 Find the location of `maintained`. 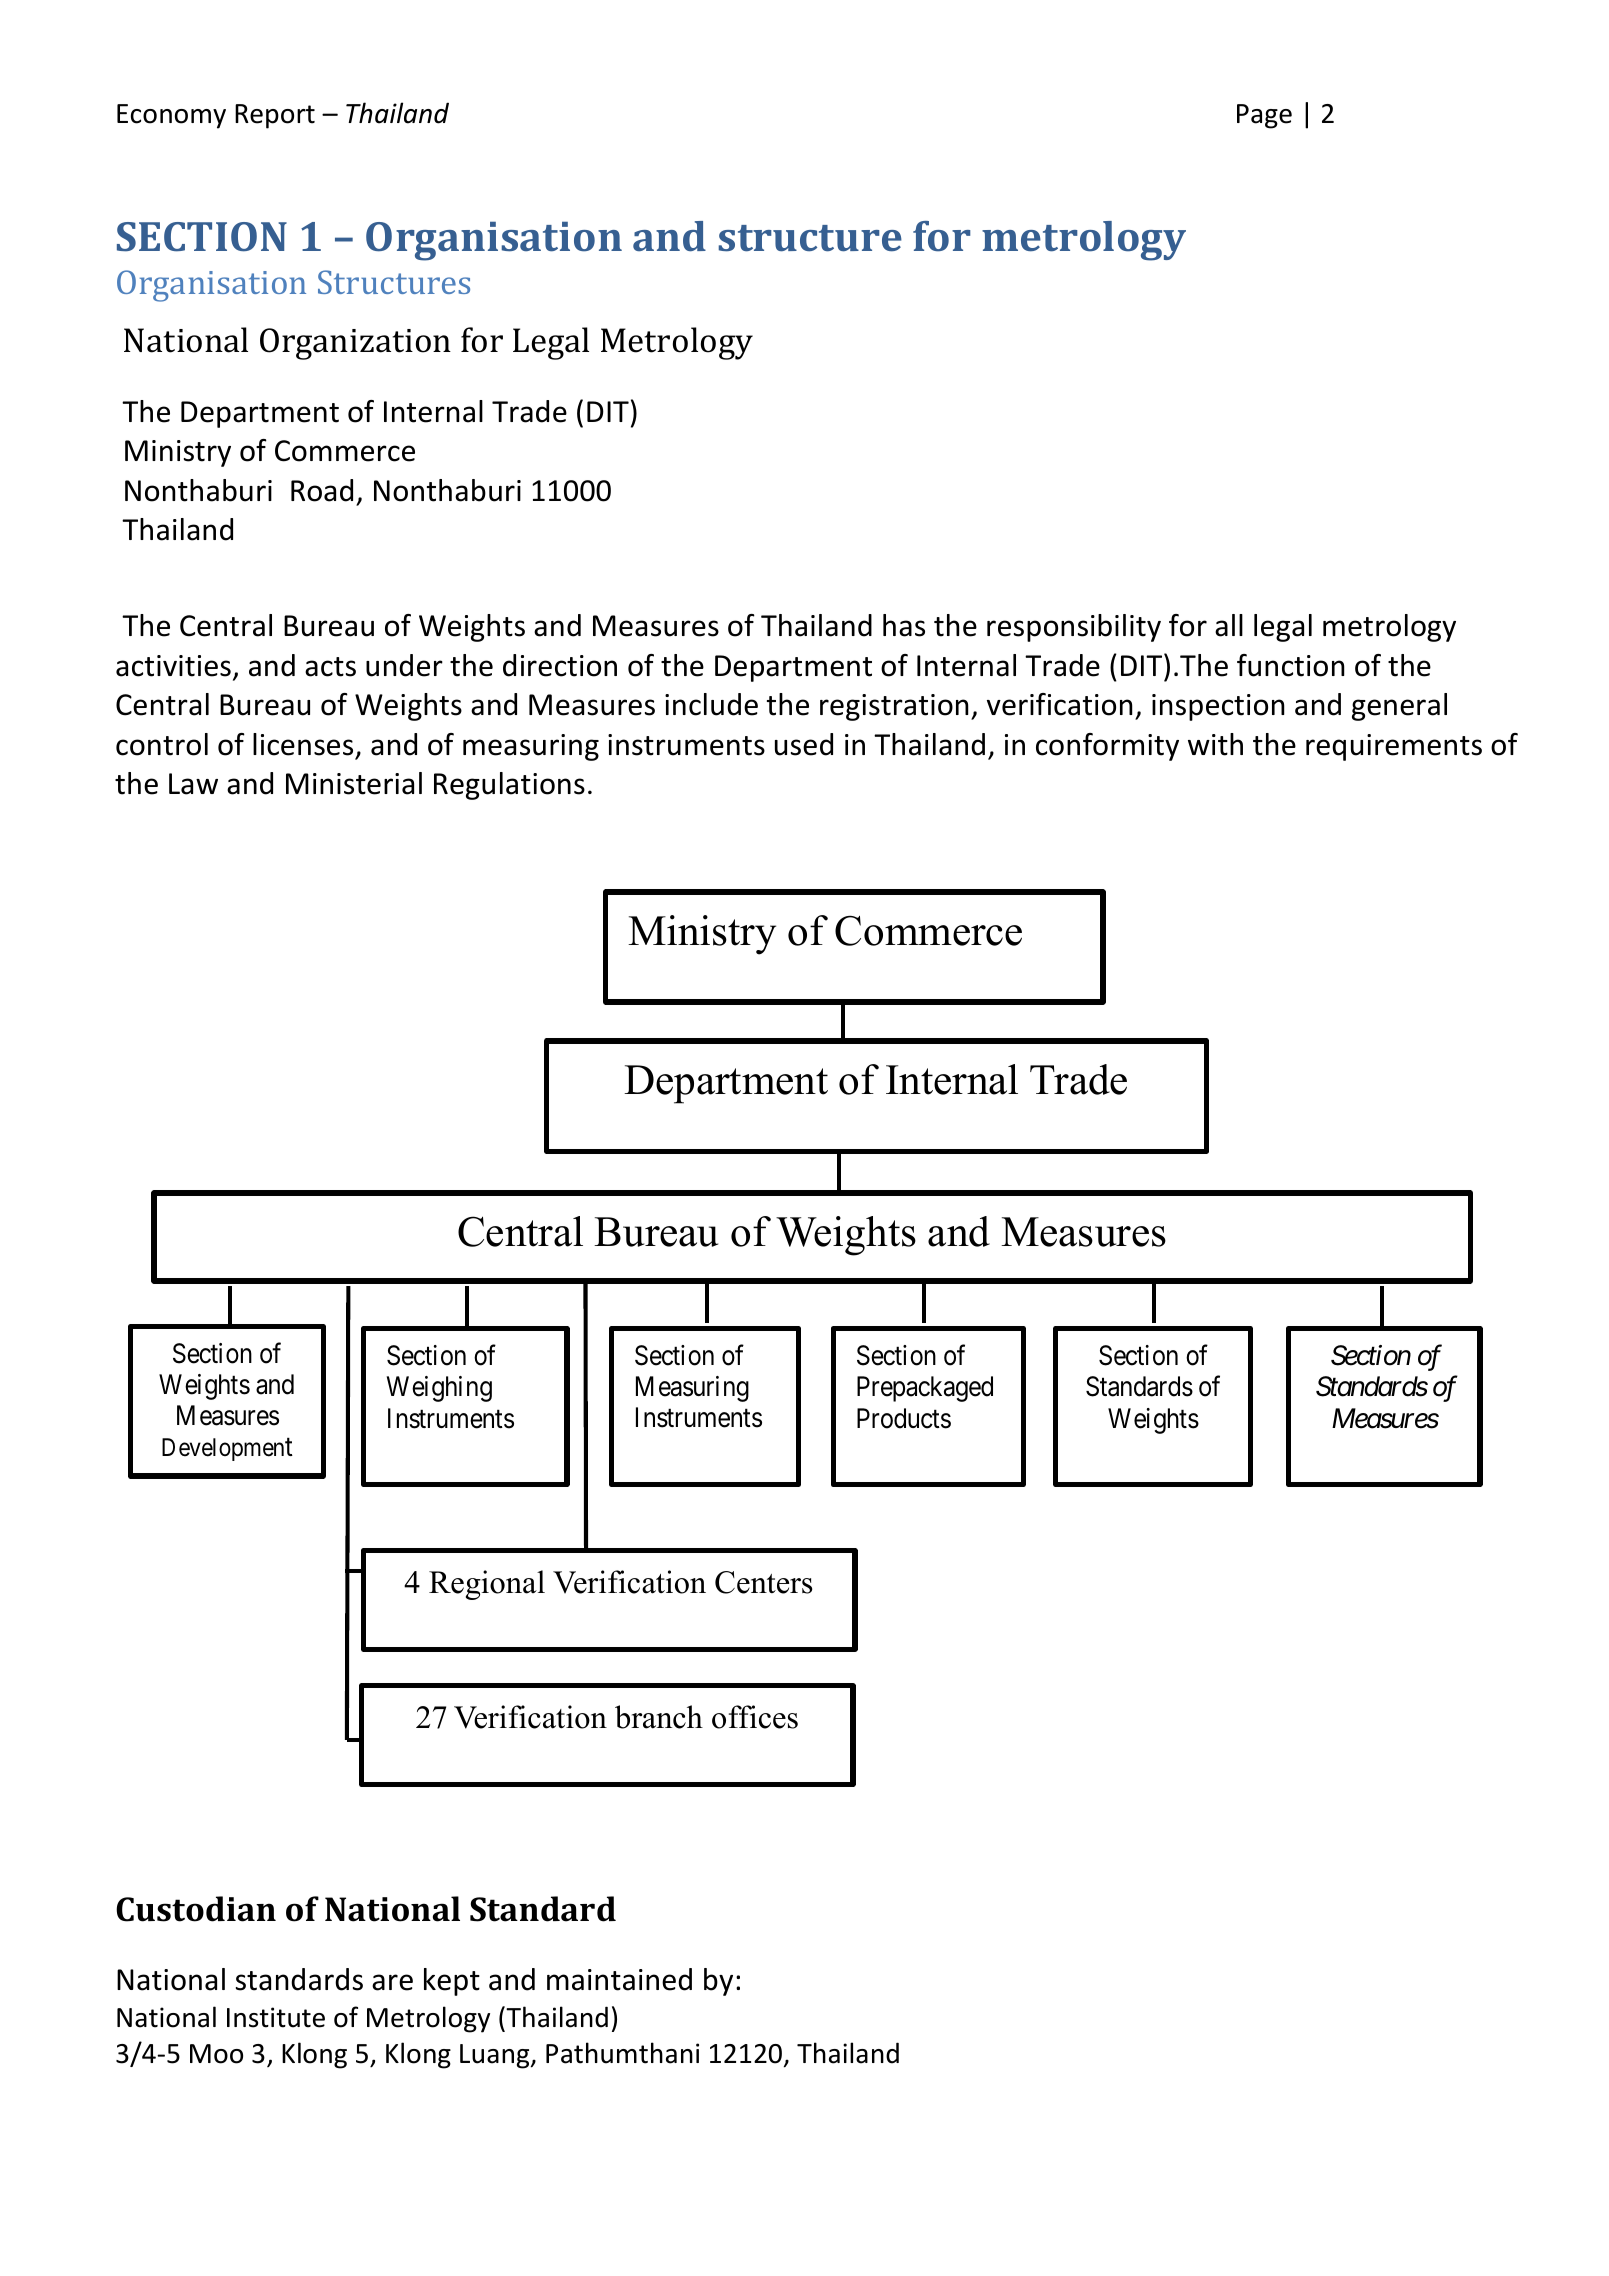

maintained is located at coordinates (619, 1979).
